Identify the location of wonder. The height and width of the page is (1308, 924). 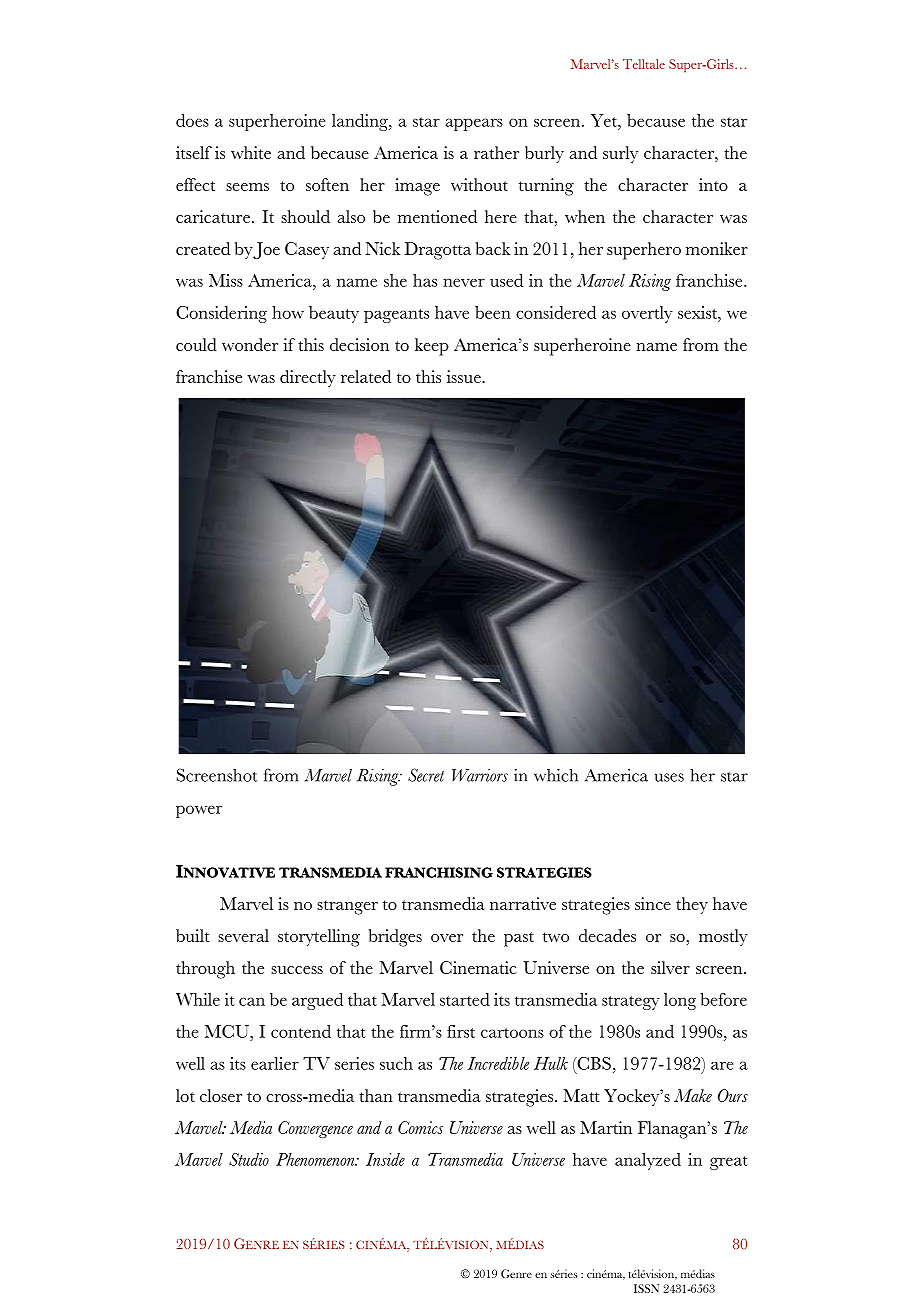
(250, 344).
